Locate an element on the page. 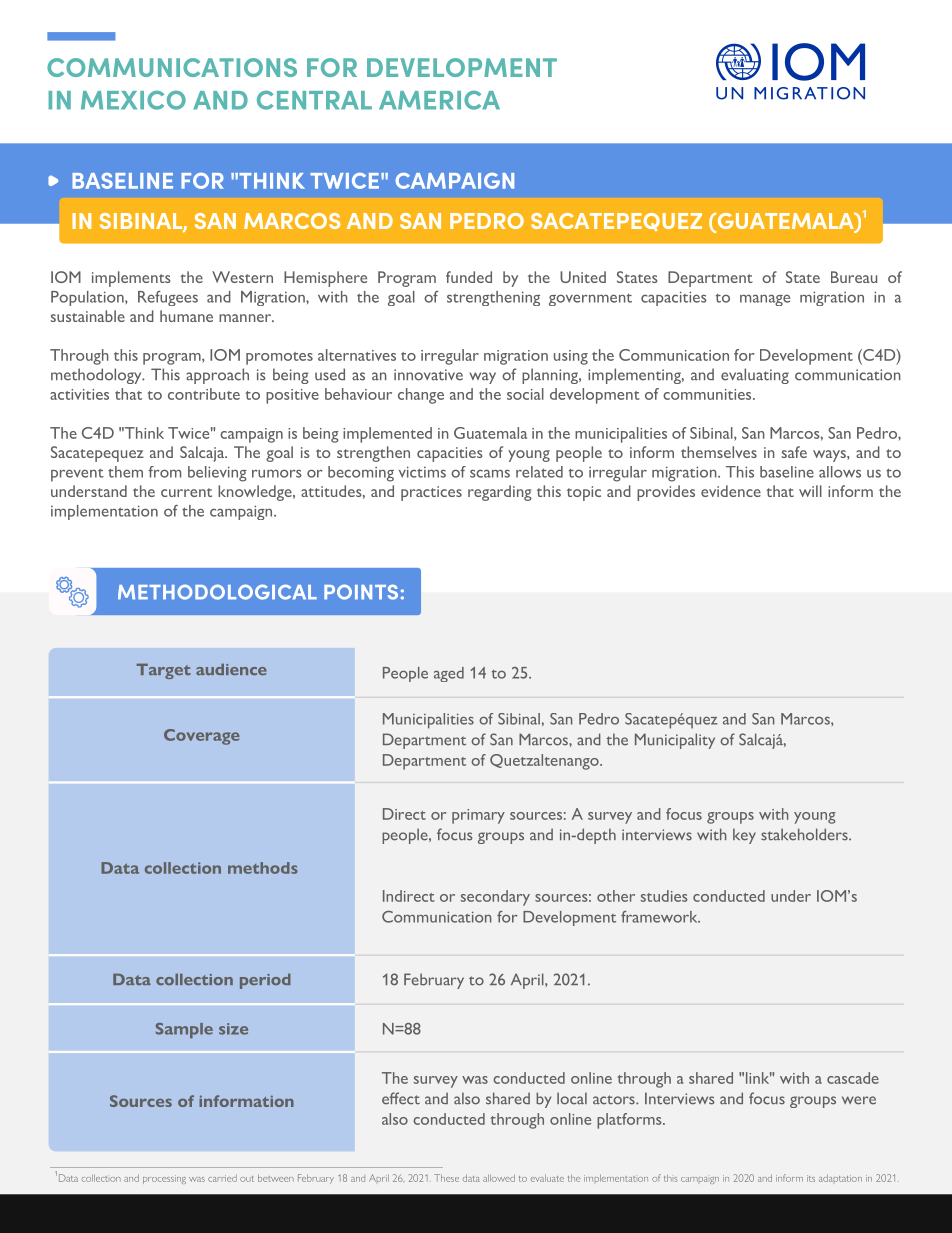 This document has height=1233, width=952. MEXICO is located at coordinates (133, 100).
